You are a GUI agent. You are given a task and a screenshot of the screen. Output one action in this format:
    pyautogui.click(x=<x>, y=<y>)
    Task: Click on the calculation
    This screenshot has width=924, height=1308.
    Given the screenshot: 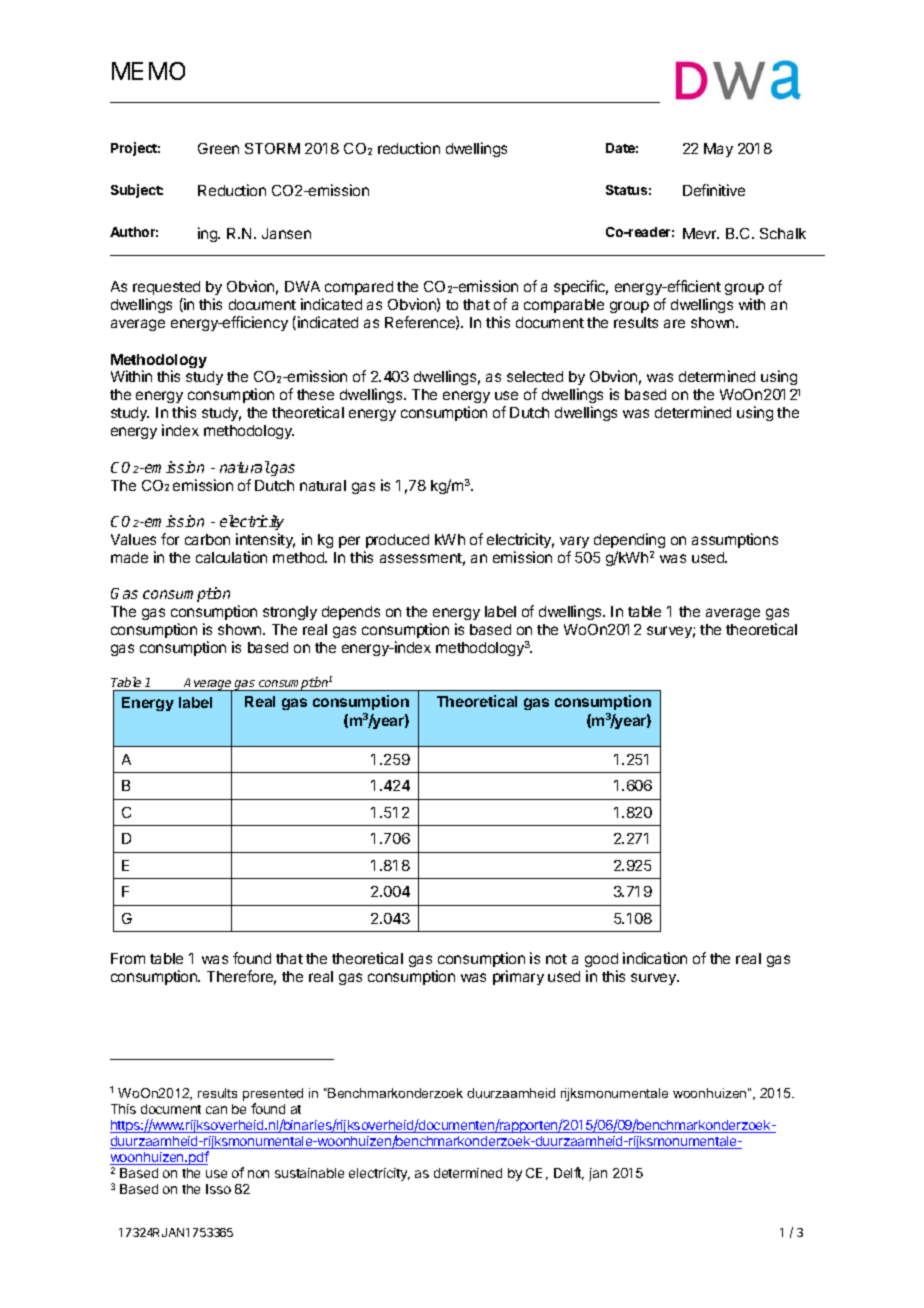 What is the action you would take?
    pyautogui.click(x=231, y=557)
